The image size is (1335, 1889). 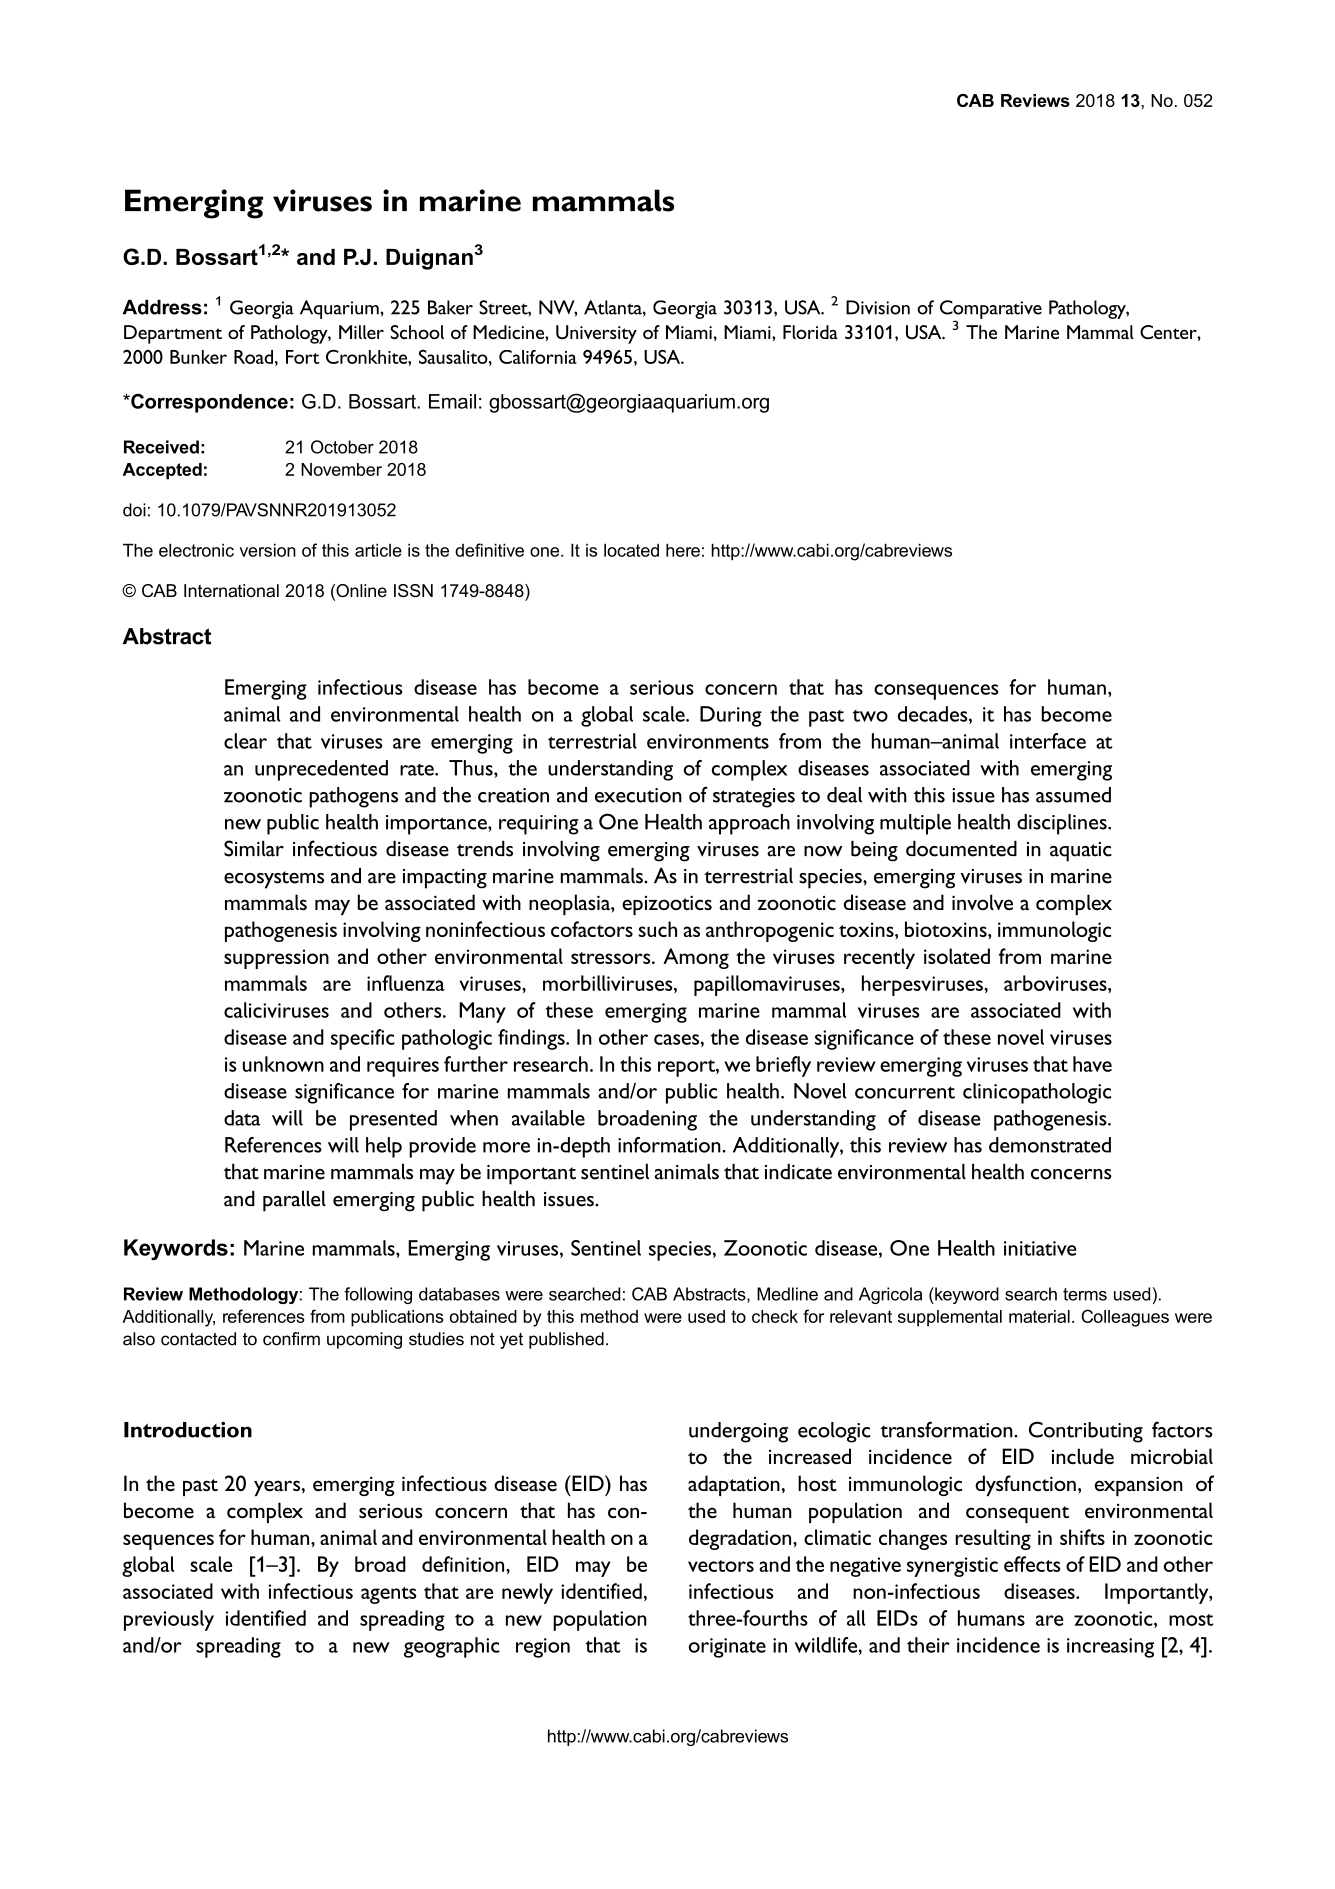 I want to click on Comparative, so click(x=991, y=310).
